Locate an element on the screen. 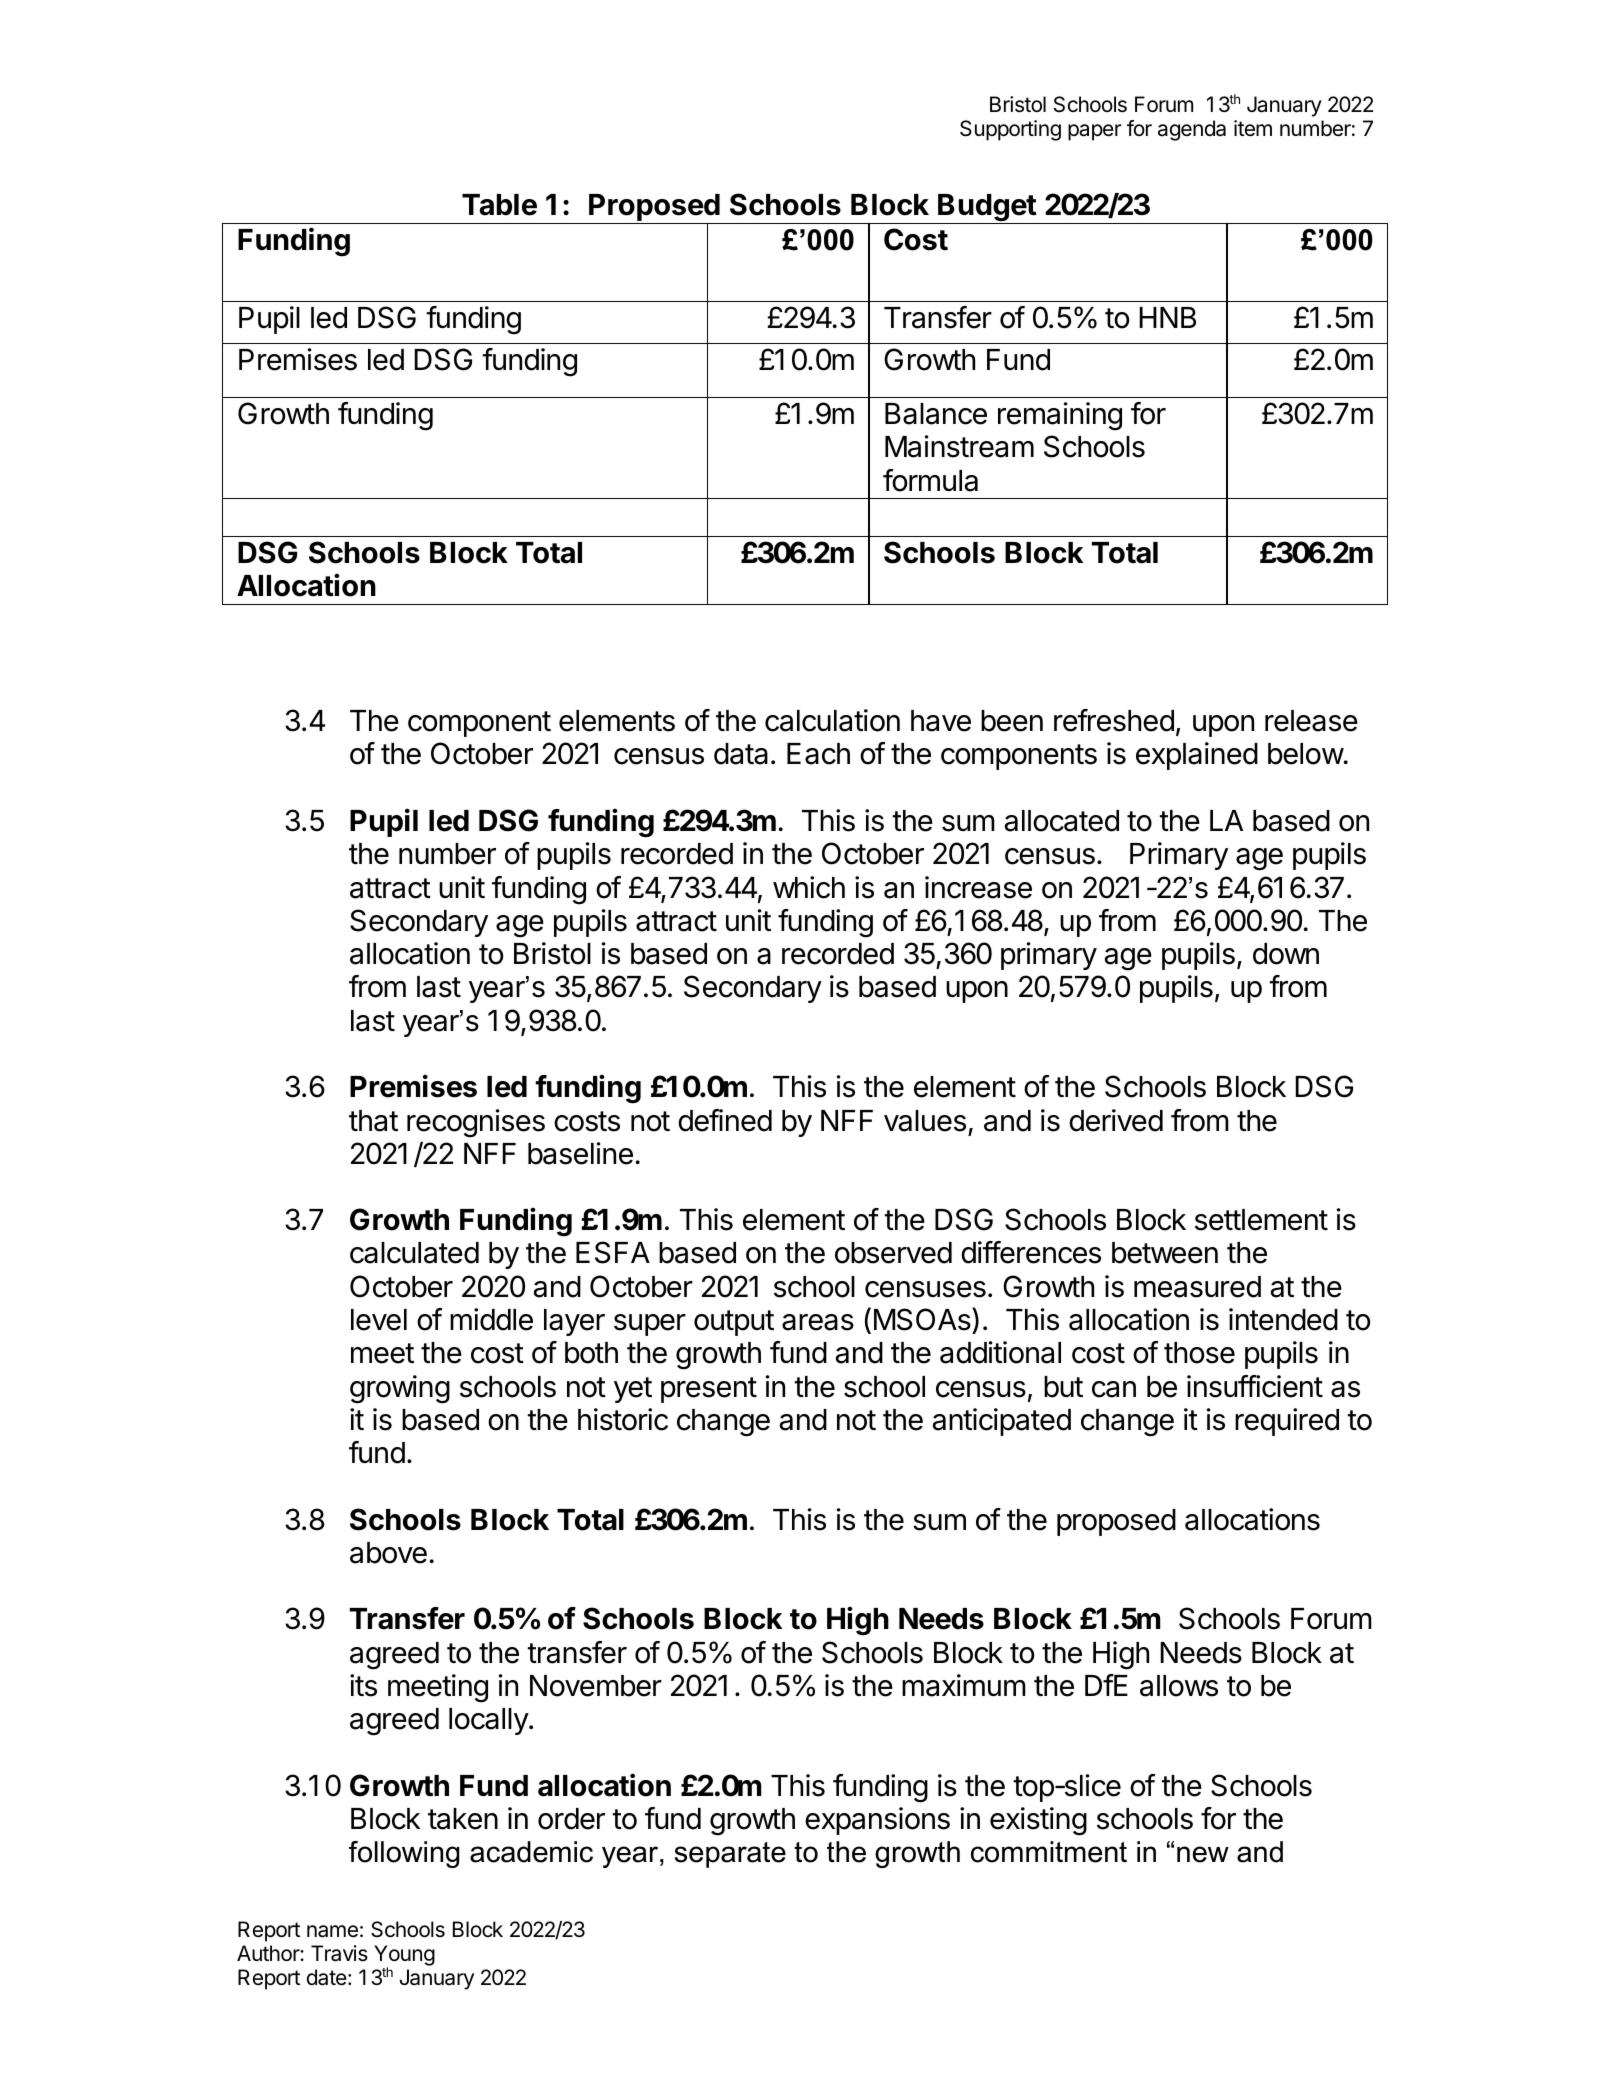 The image size is (1610, 2083). explained is located at coordinates (1197, 756).
